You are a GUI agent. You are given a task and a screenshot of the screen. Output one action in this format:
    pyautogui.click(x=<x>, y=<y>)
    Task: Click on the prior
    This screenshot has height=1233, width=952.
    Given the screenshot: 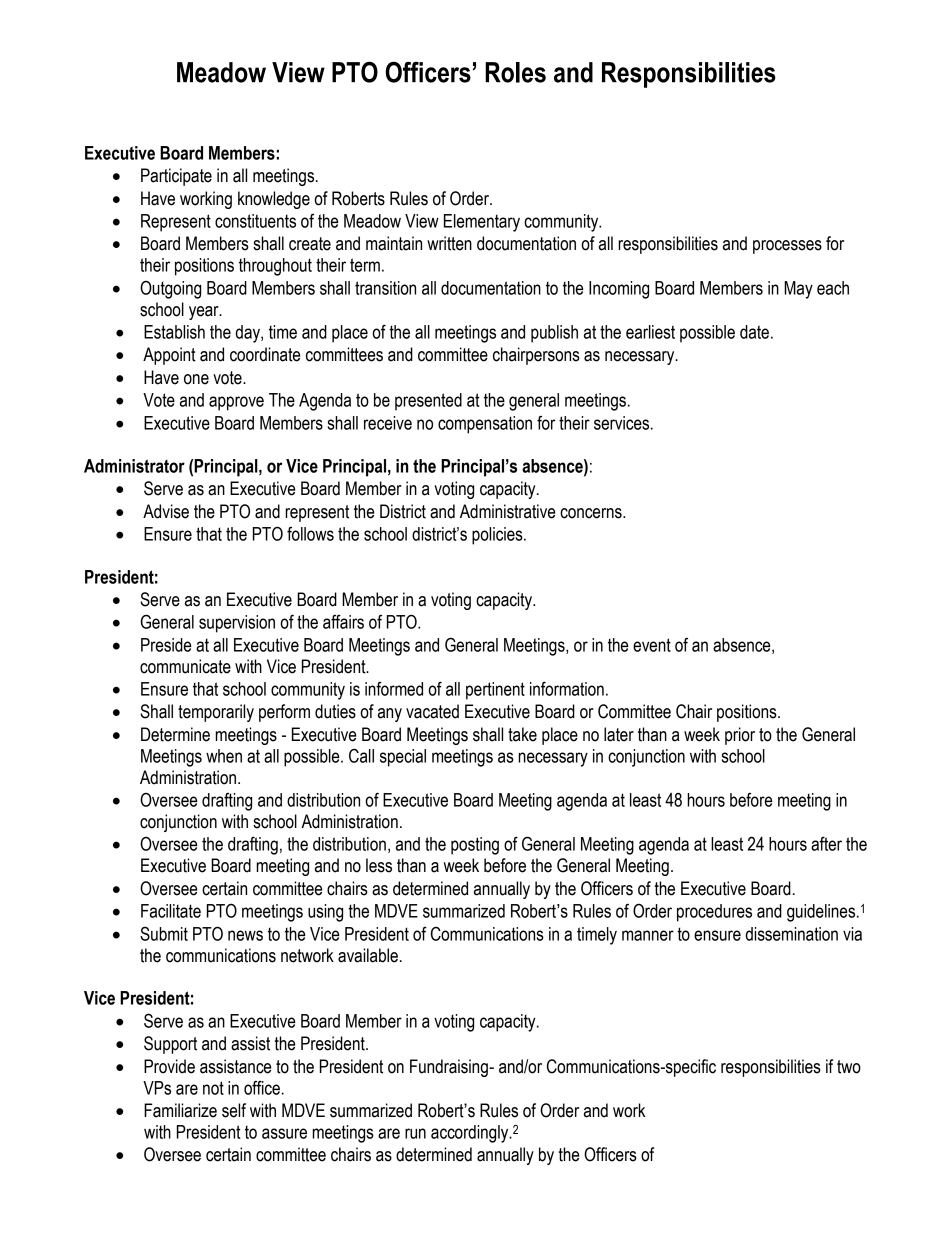 What is the action you would take?
    pyautogui.click(x=740, y=736)
